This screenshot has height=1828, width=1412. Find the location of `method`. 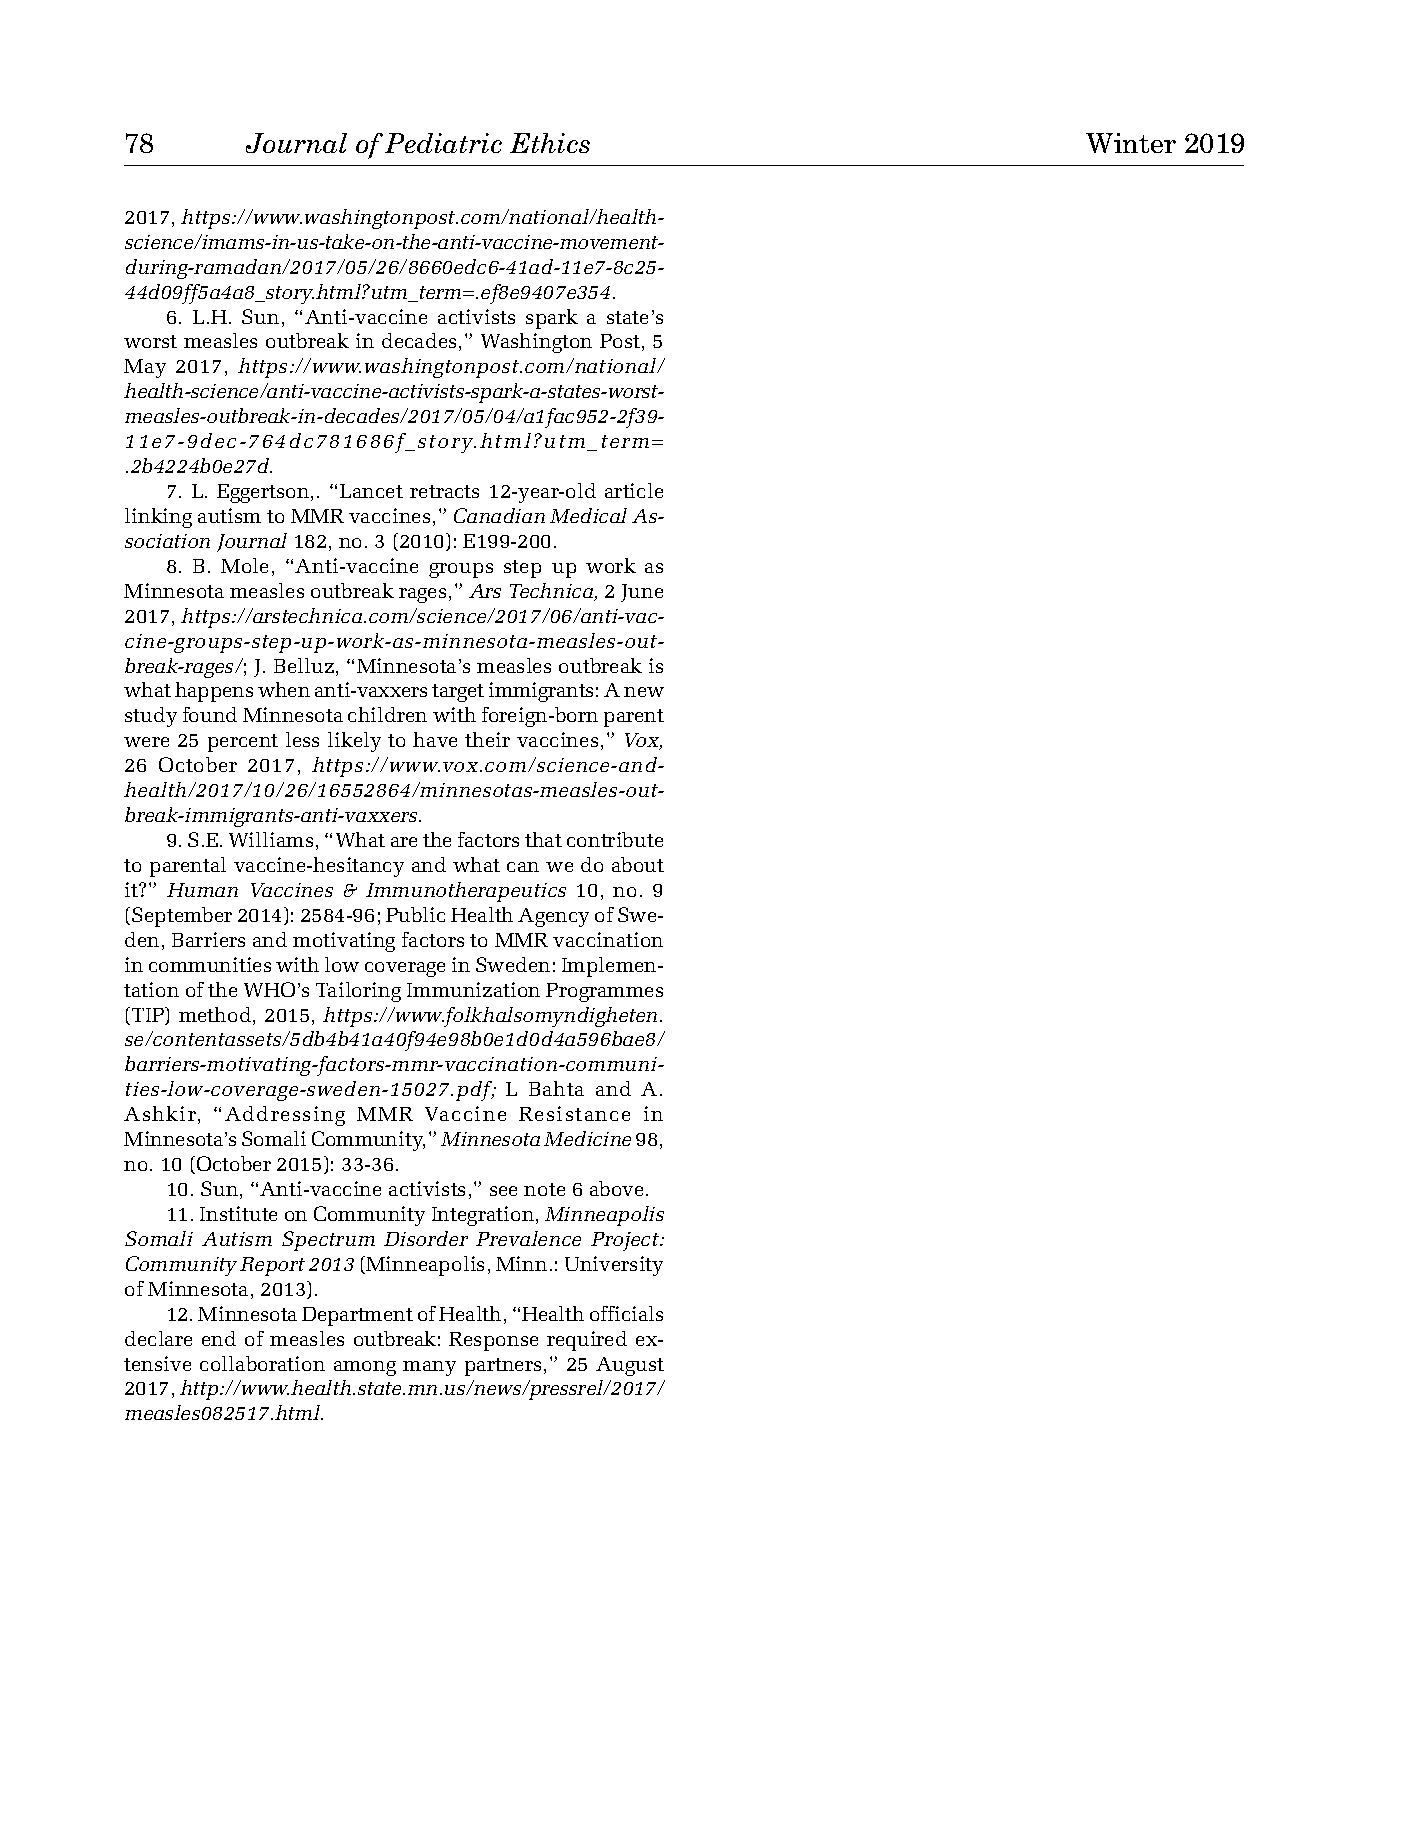

method is located at coordinates (216, 1016).
